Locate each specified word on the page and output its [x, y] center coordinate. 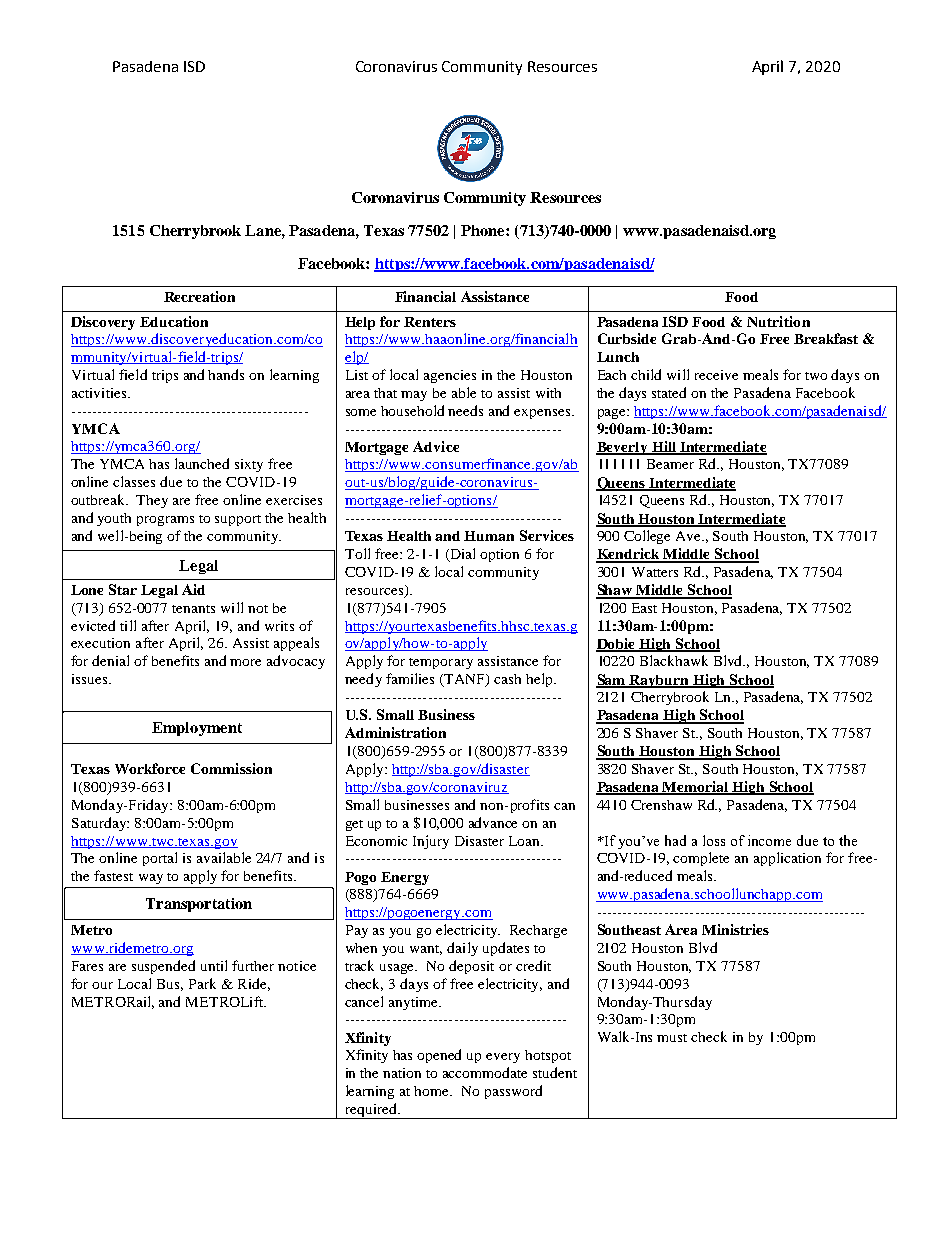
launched [202, 463]
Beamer [670, 464]
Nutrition [778, 321]
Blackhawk [674, 660]
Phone [484, 230]
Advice [436, 446]
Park [202, 983]
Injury [431, 842]
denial [110, 660]
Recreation [199, 296]
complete [701, 859]
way [151, 879]
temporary [441, 663]
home [432, 1091]
